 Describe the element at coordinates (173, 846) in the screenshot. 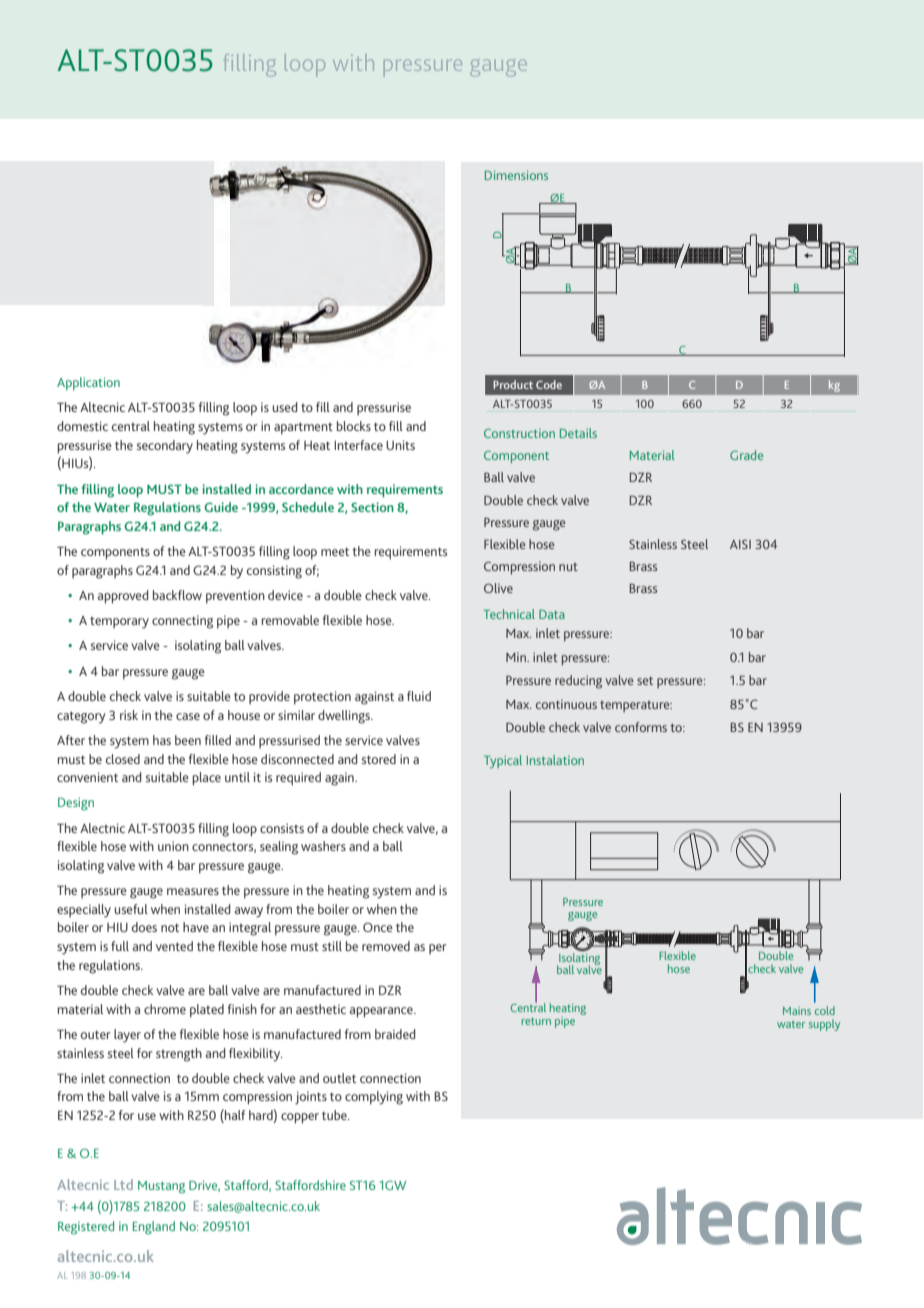

I see `union` at that location.
